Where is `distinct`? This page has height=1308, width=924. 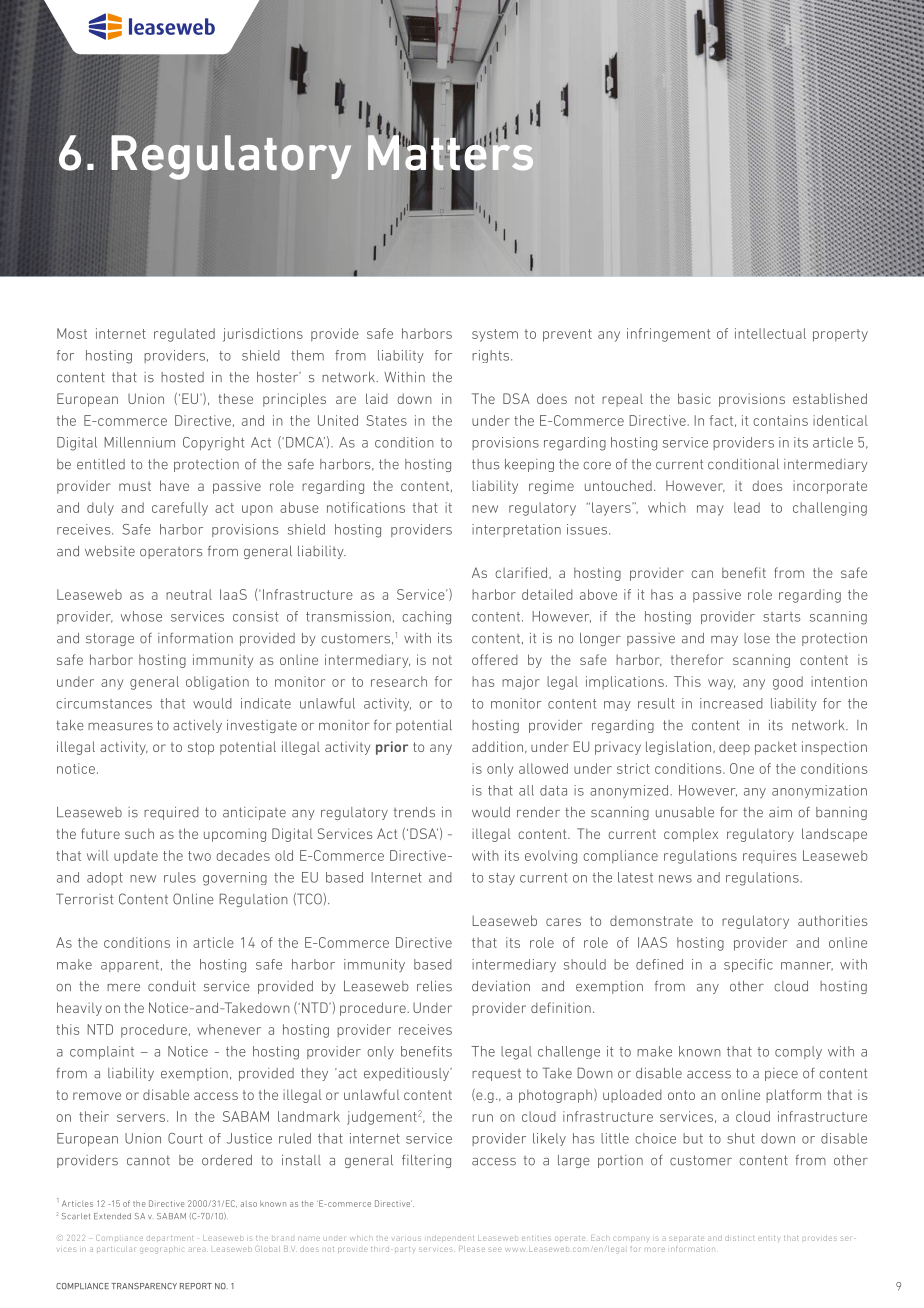
distinct is located at coordinates (740, 1238).
